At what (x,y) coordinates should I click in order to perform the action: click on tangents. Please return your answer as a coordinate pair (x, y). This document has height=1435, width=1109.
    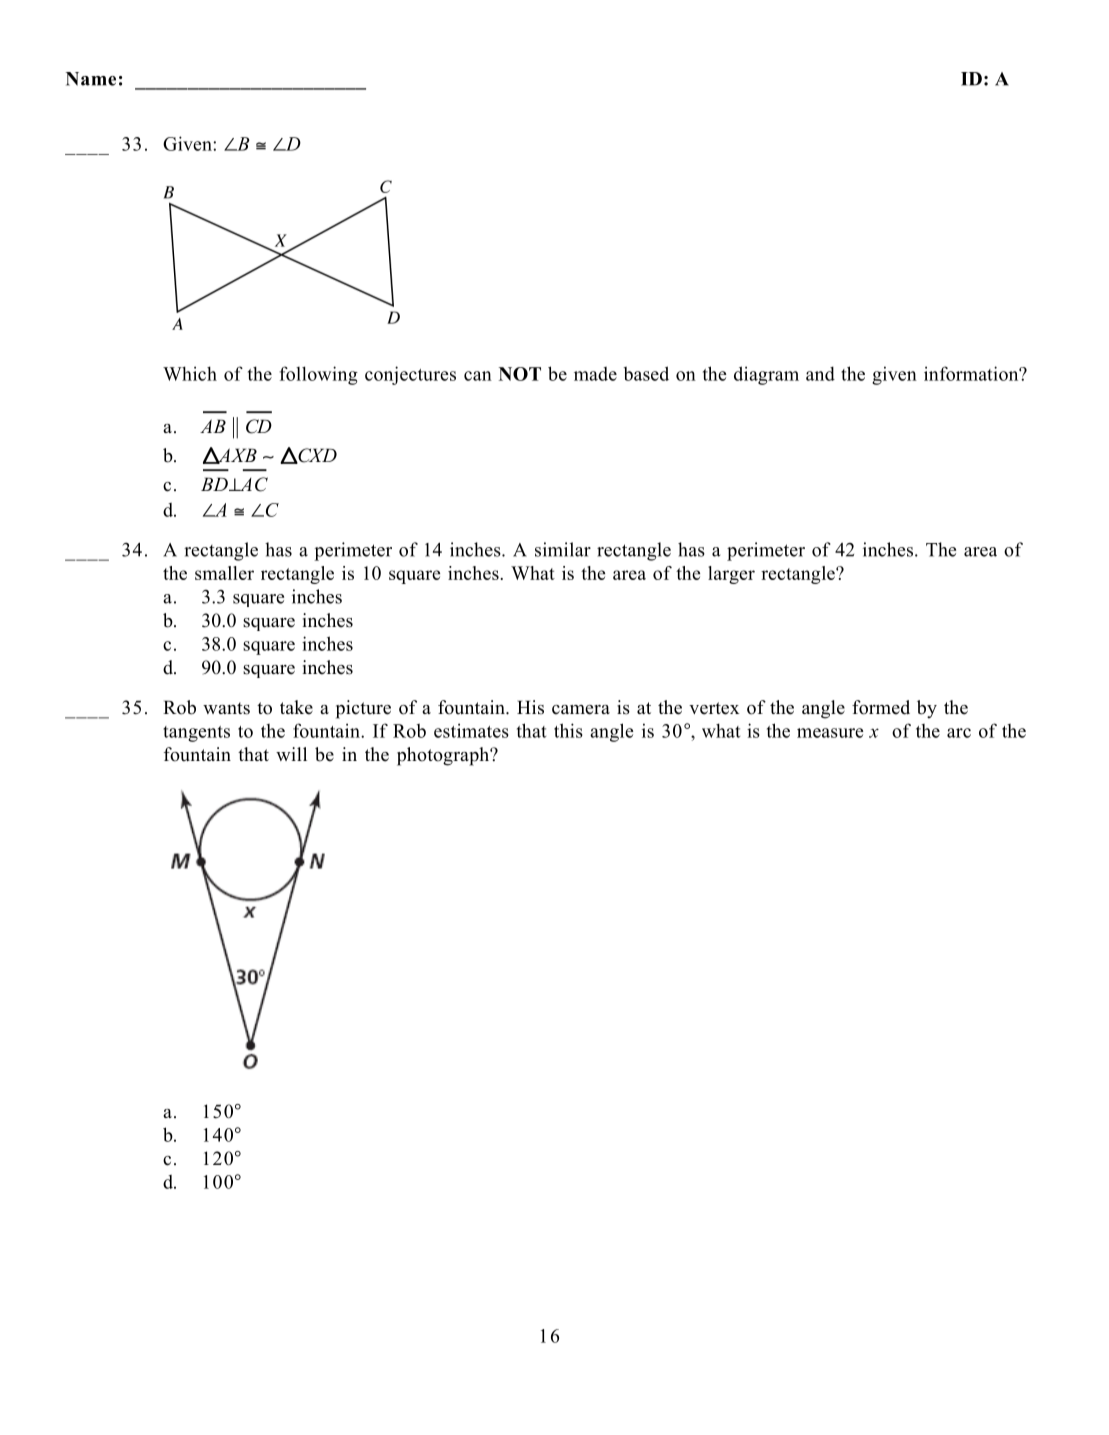
    Looking at the image, I should click on (196, 734).
